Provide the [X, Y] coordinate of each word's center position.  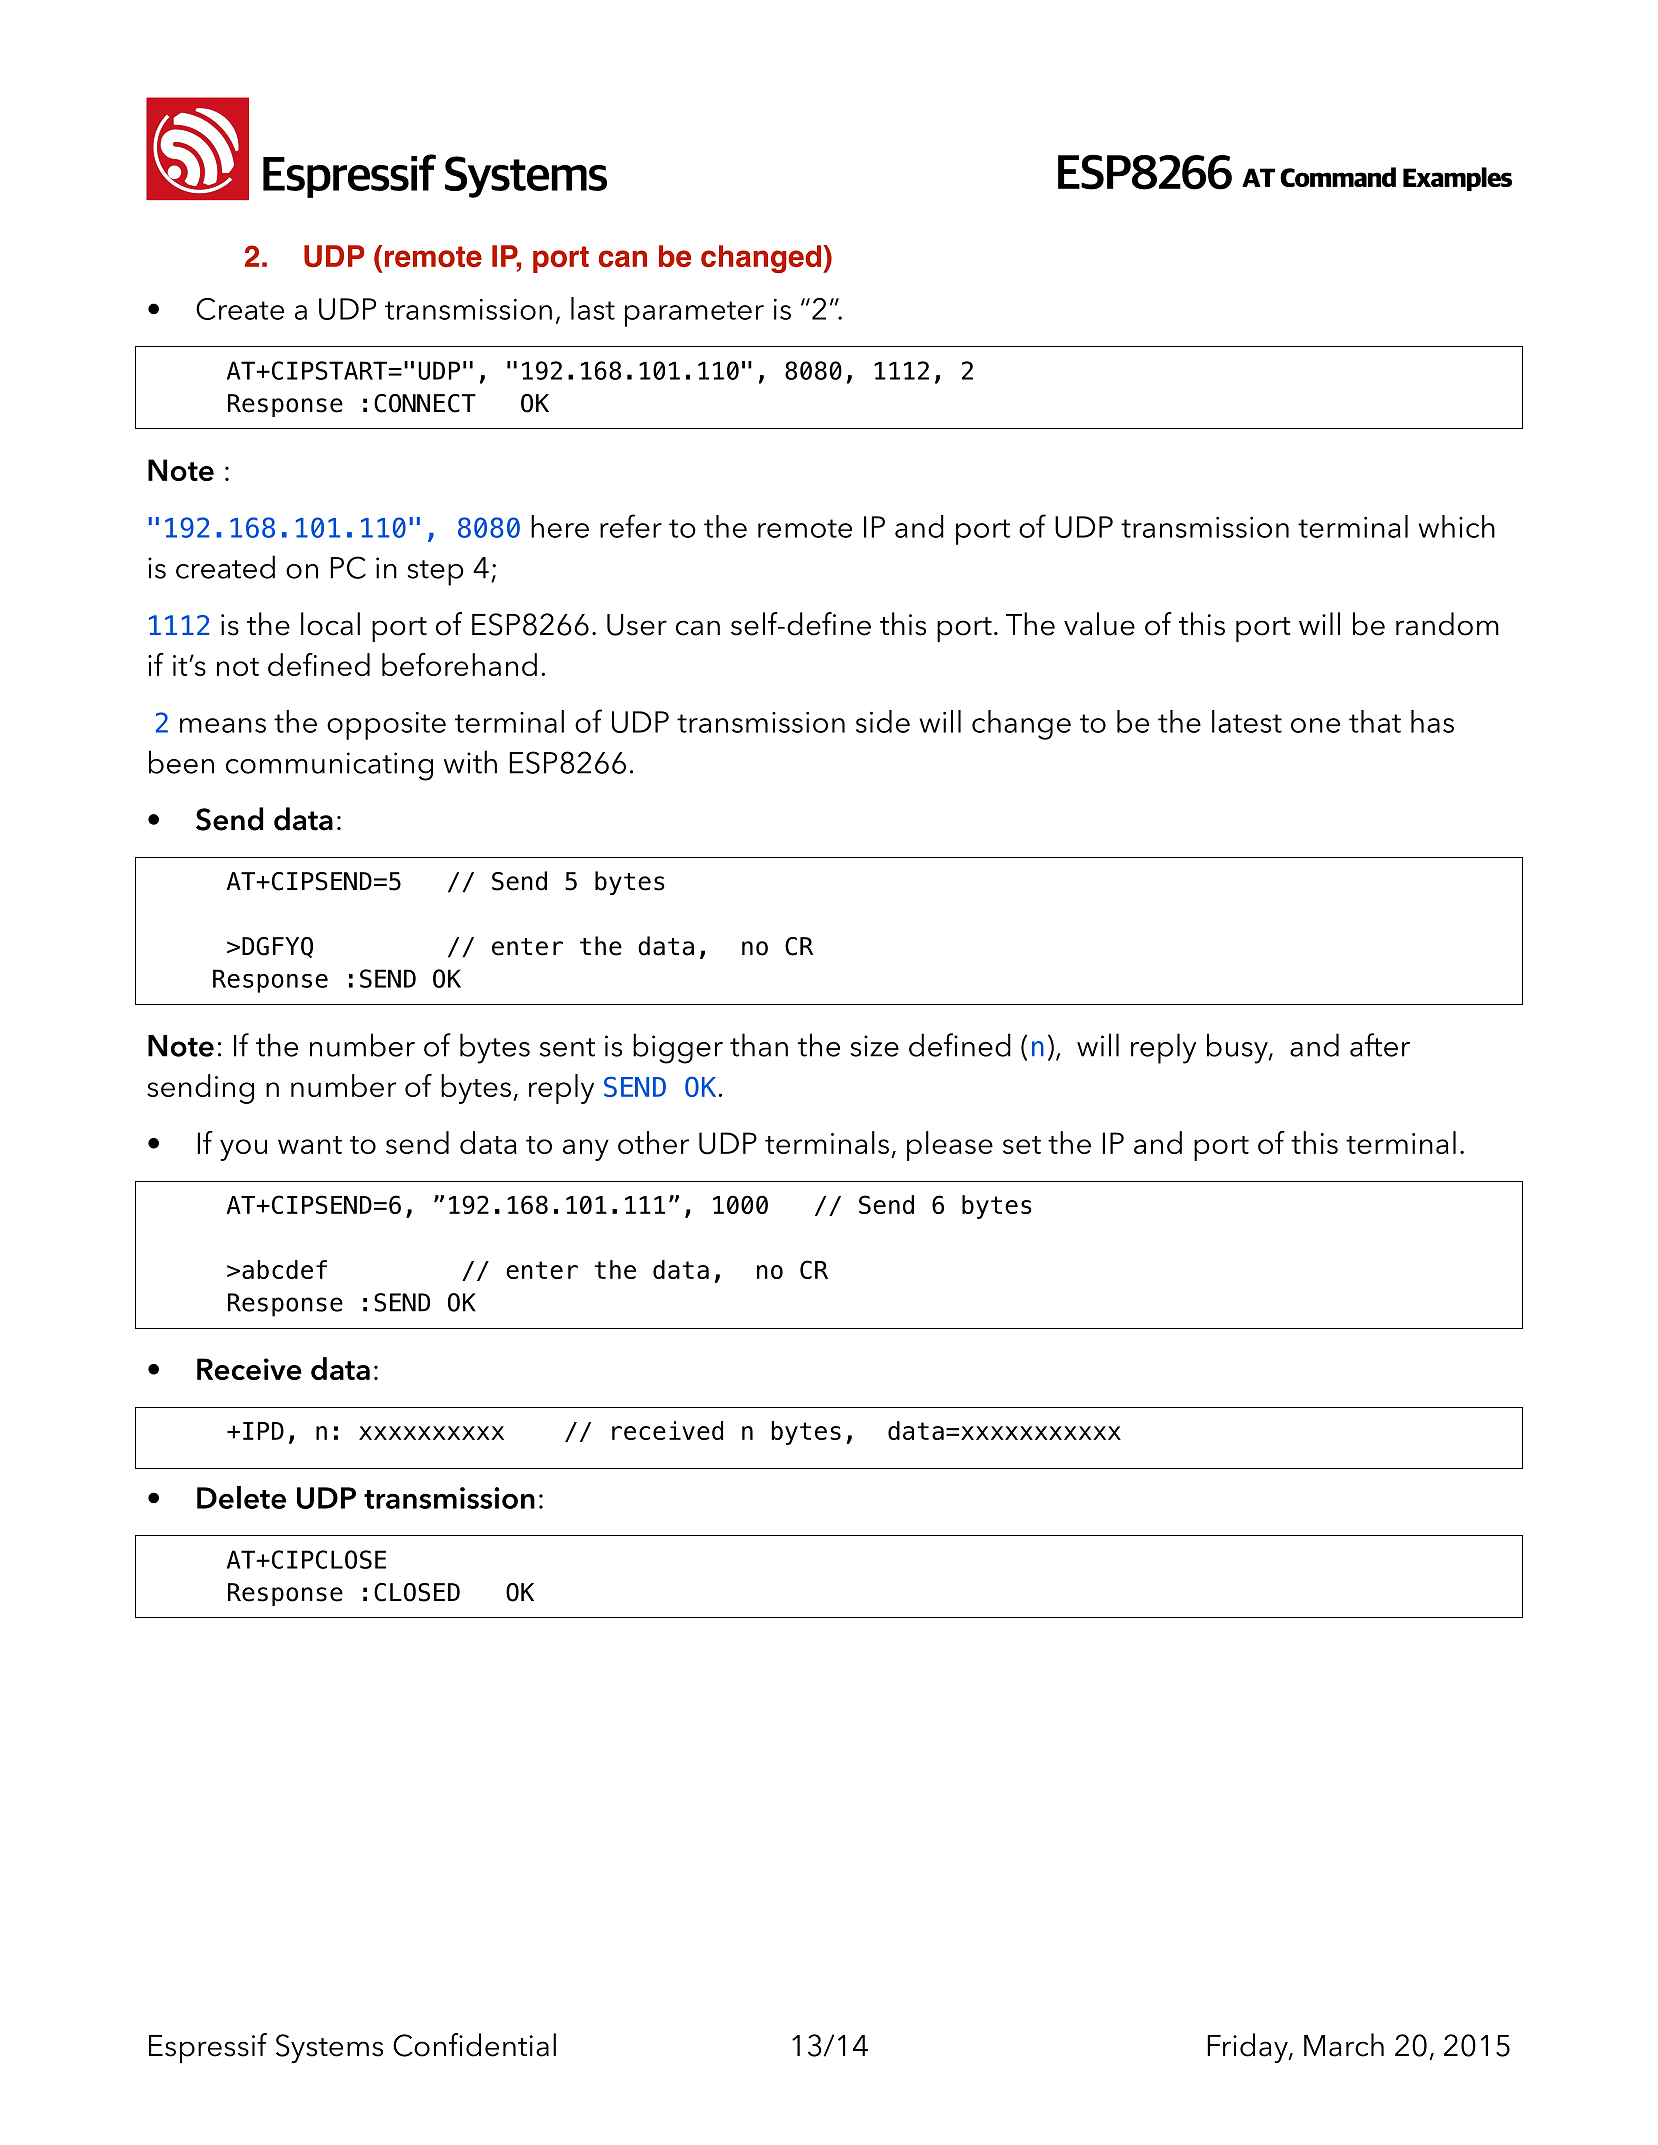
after [1380, 1045]
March [1344, 2045]
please [950, 1146]
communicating [329, 766]
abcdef [284, 1269]
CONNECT [425, 403]
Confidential [474, 2045]
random [1447, 624]
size [874, 1046]
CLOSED [417, 1592]
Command [1338, 177]
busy [1238, 1048]
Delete [241, 1497]
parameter [694, 314]
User [637, 625]
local [330, 624]
